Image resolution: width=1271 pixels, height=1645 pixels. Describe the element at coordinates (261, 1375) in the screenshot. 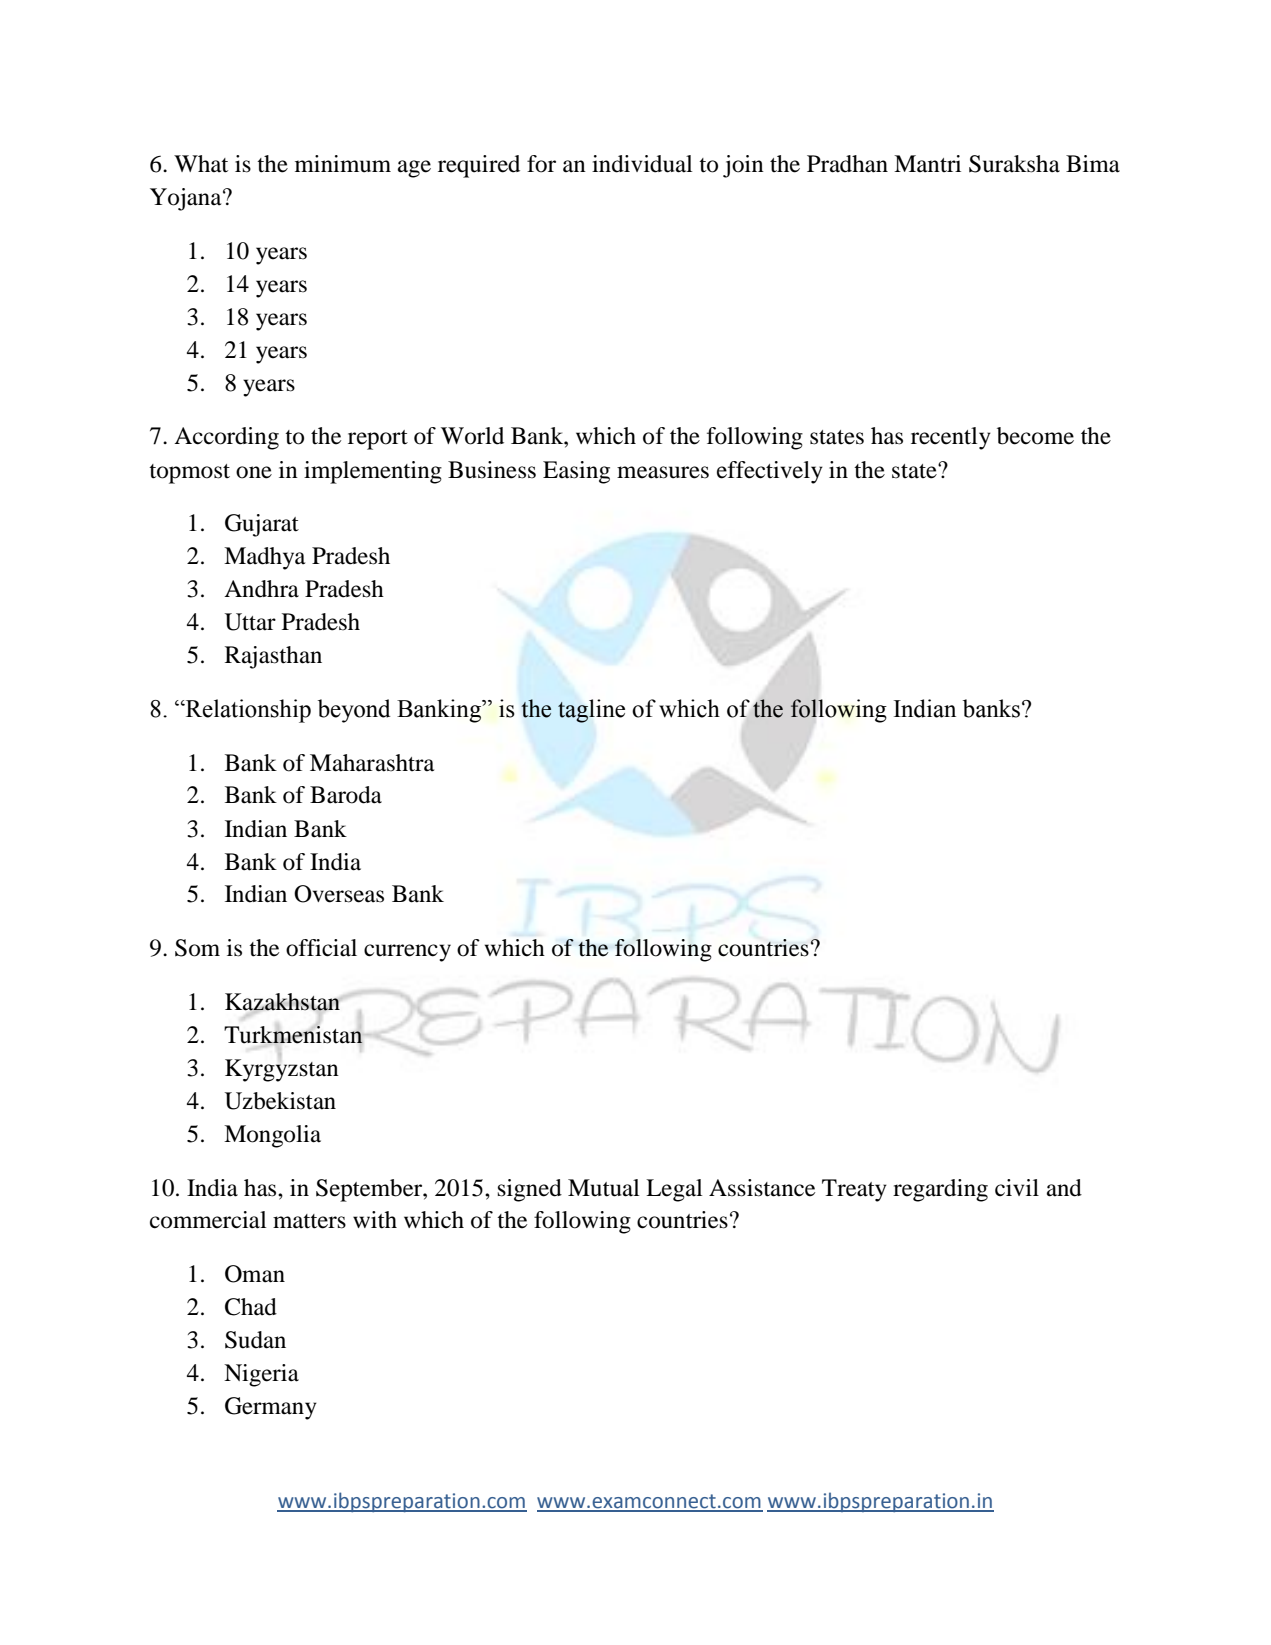

I see `Nigeria` at that location.
